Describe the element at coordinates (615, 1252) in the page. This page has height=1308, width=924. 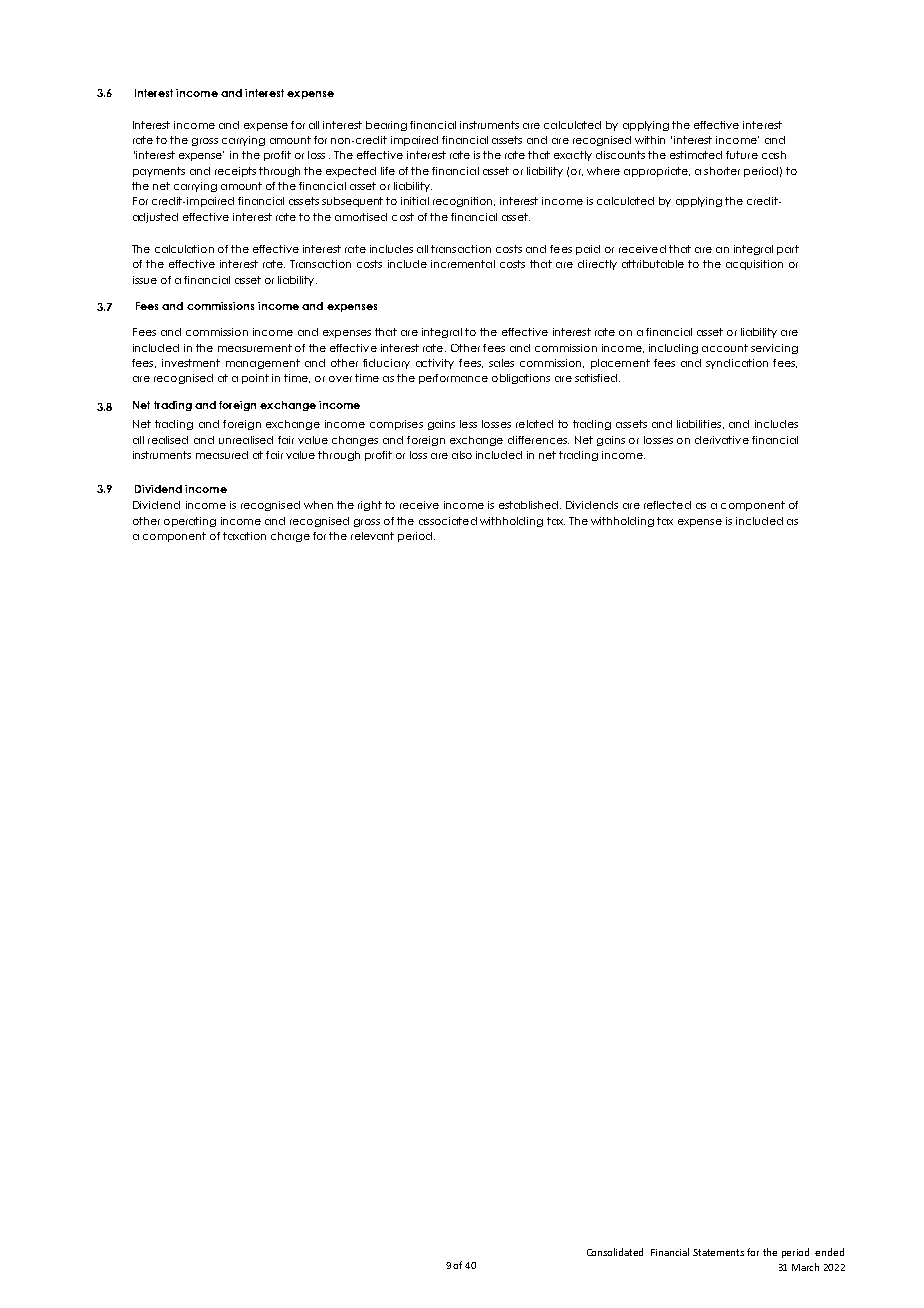
I see `Consolidated` at that location.
